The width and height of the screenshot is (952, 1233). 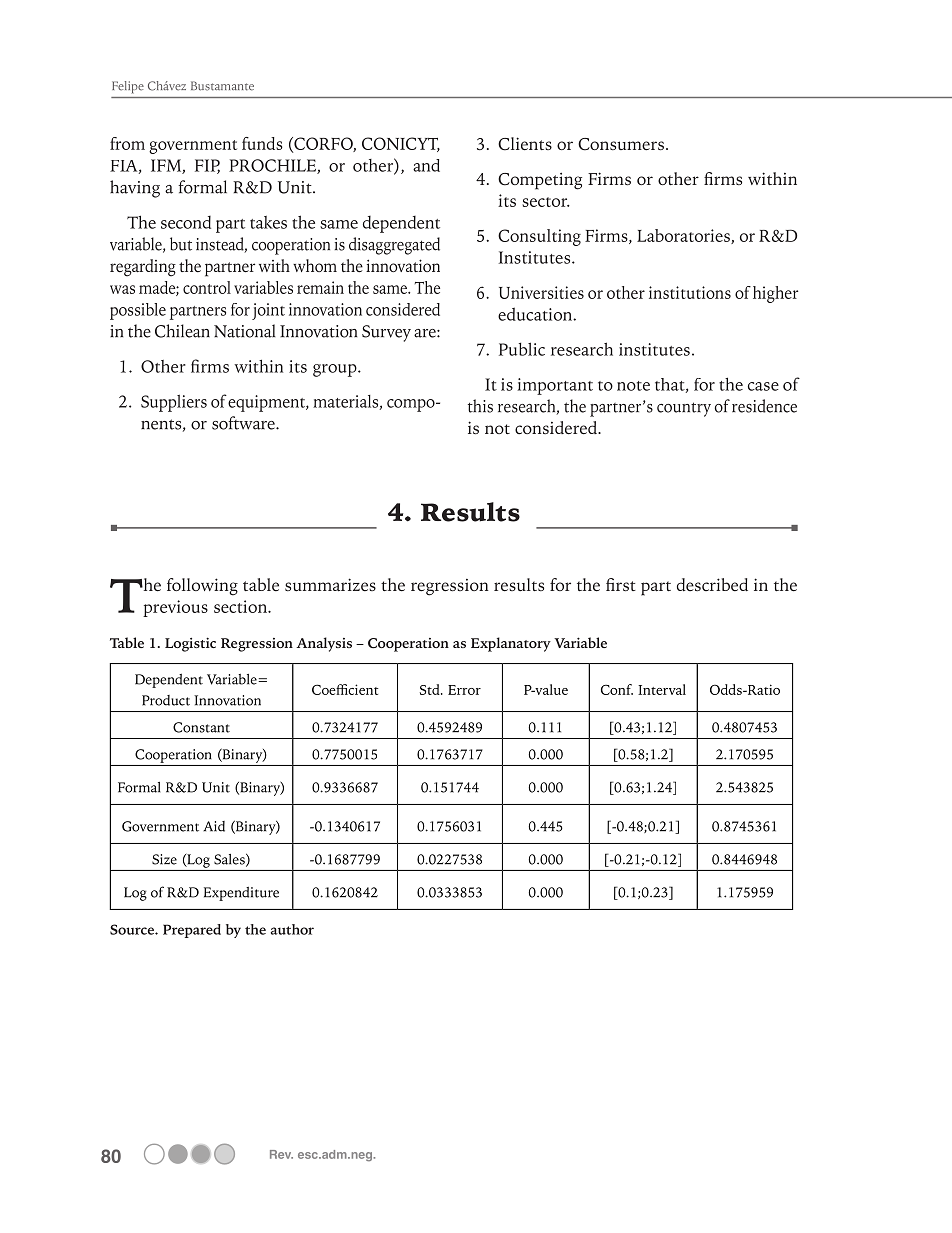 What do you see at coordinates (222, 86) in the screenshot?
I see `Bustamante` at bounding box center [222, 86].
